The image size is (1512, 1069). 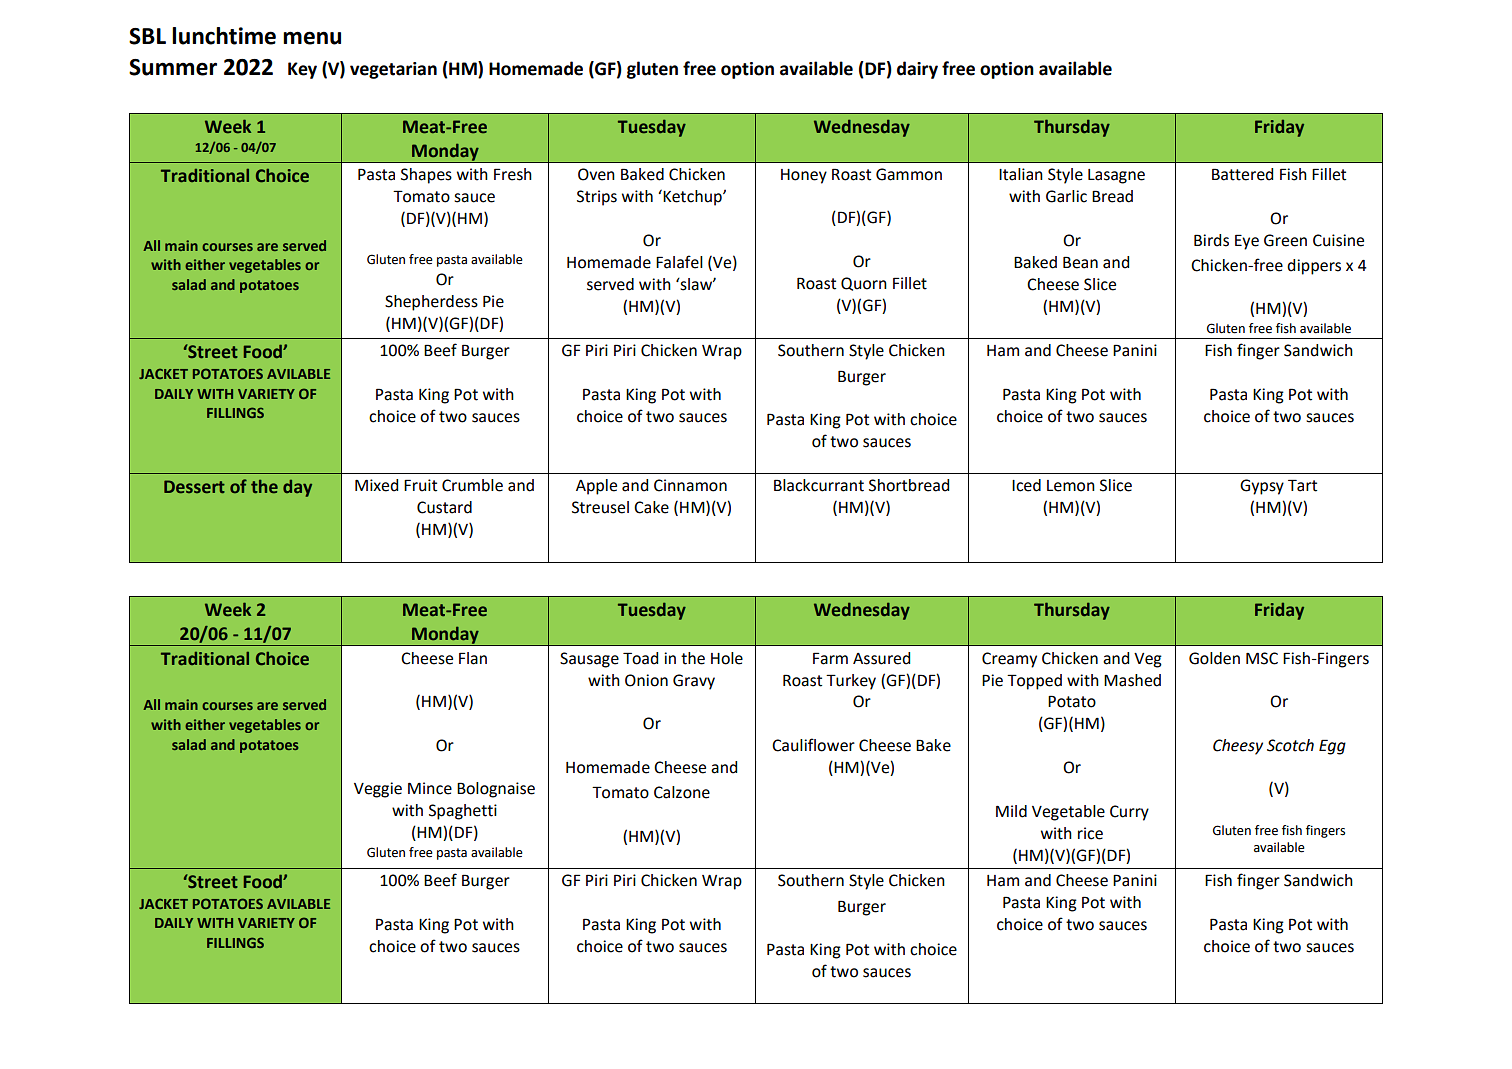 What do you see at coordinates (682, 792) in the screenshot?
I see `Calzone` at bounding box center [682, 792].
